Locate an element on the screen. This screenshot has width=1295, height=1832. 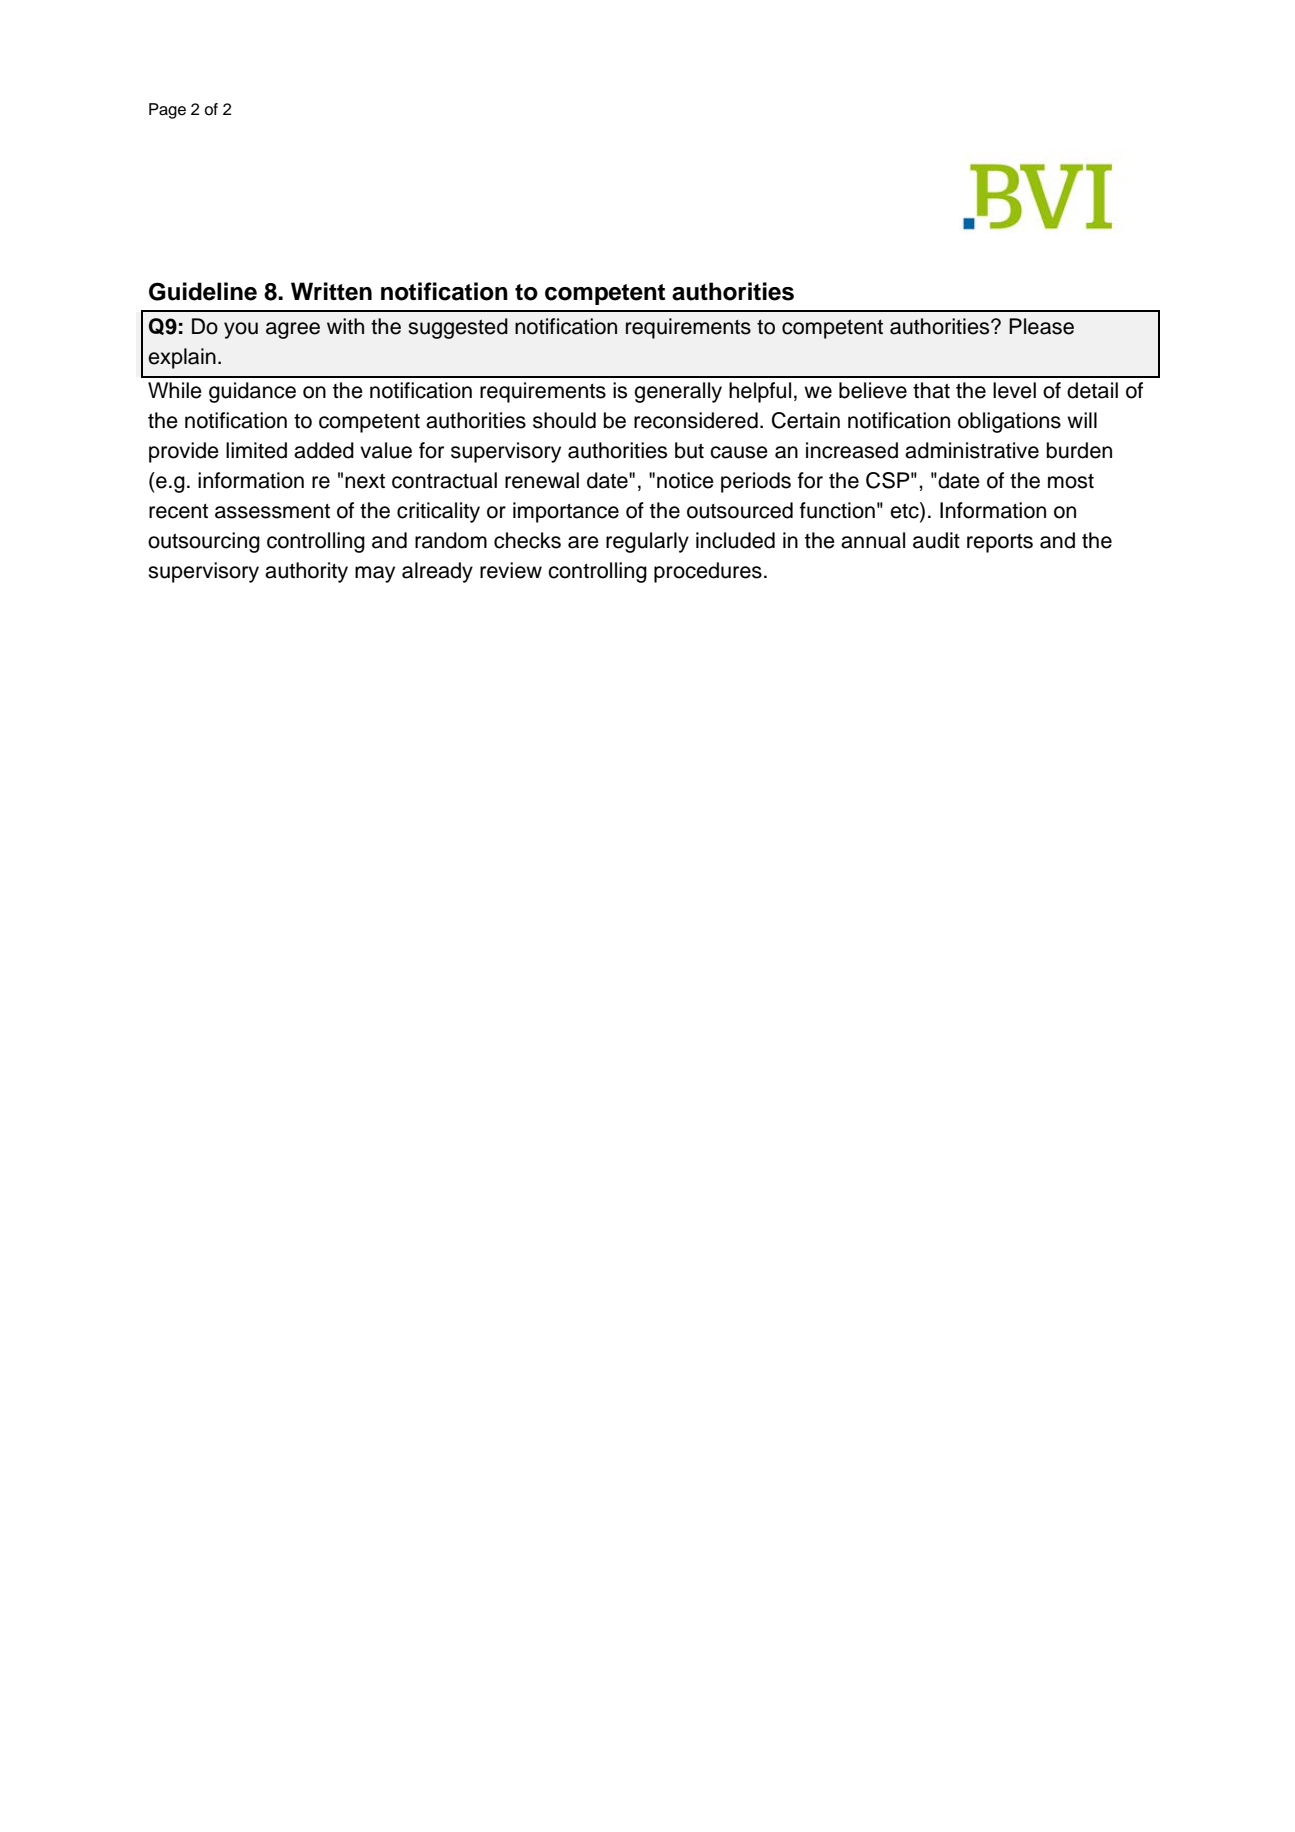
Written is located at coordinates (331, 291).
